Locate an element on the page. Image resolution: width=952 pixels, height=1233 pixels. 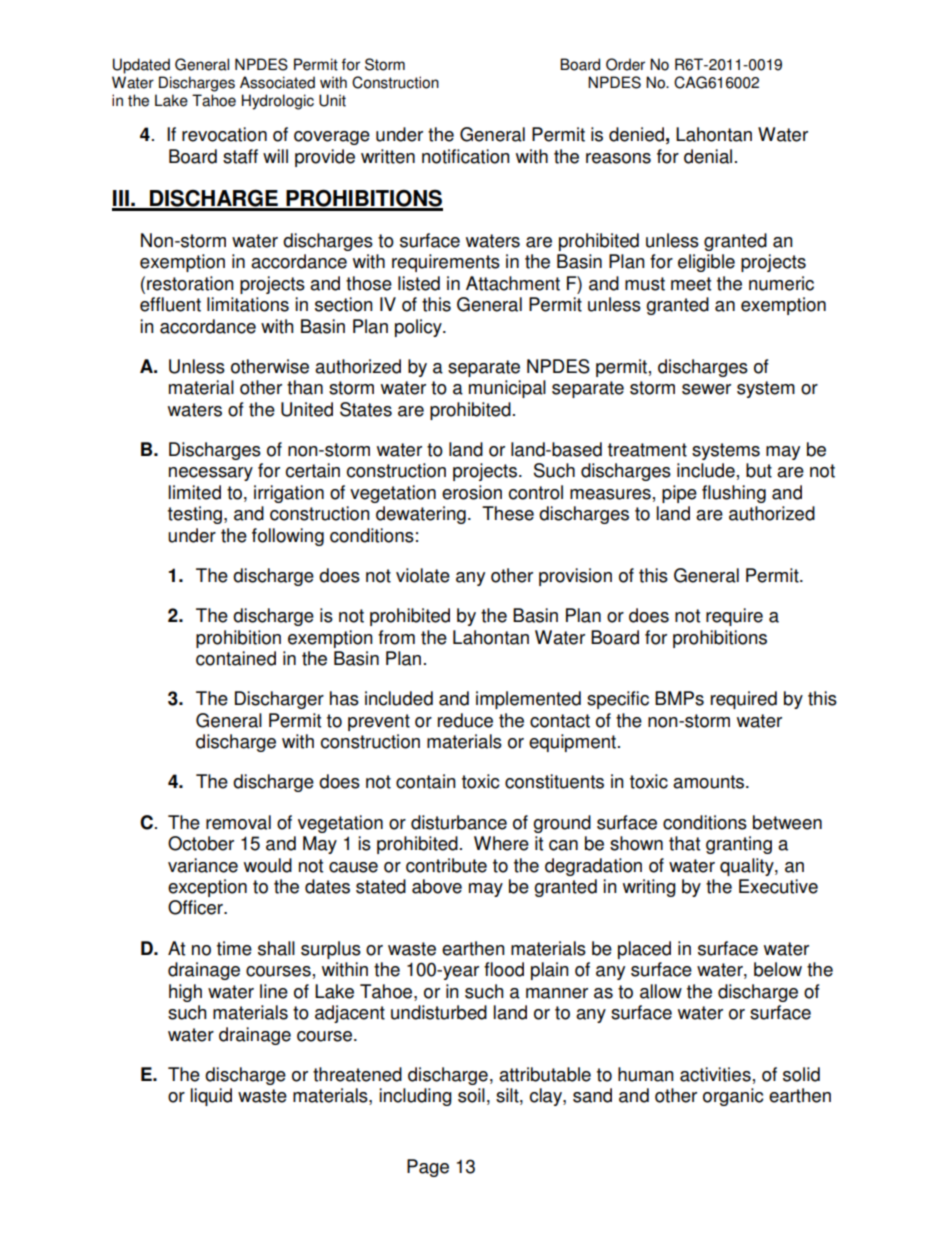
denial is located at coordinates (708, 156).
